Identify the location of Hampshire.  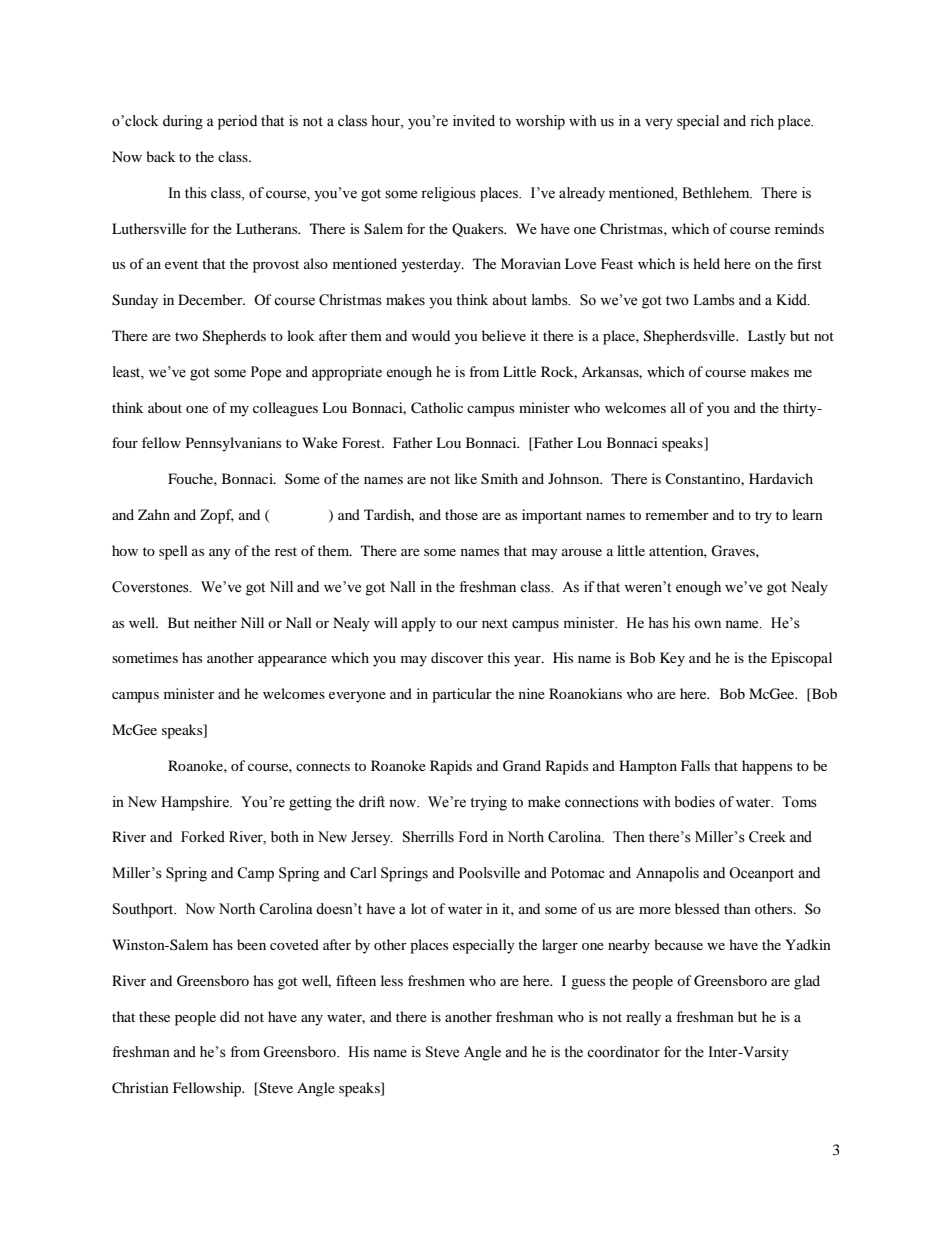
(196, 803).
